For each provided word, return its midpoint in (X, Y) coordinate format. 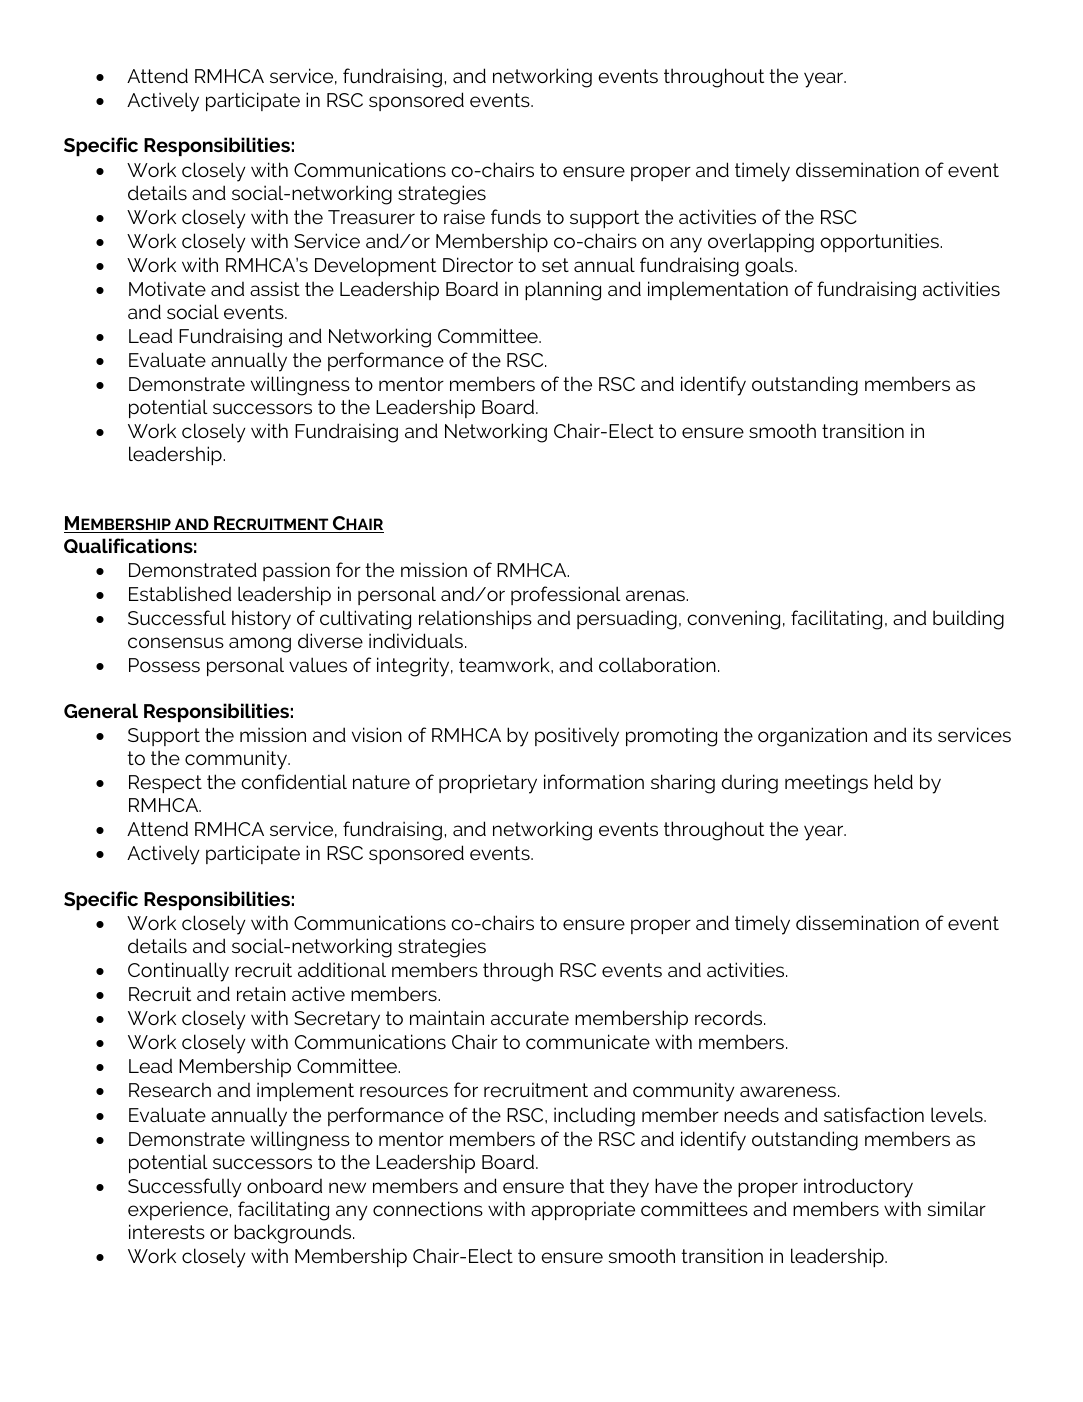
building (968, 620)
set (555, 265)
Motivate (167, 288)
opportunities (880, 242)
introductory (858, 1188)
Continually (178, 972)
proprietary (488, 784)
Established (180, 593)
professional (566, 595)
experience (178, 1210)
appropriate (583, 1210)
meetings (826, 784)
